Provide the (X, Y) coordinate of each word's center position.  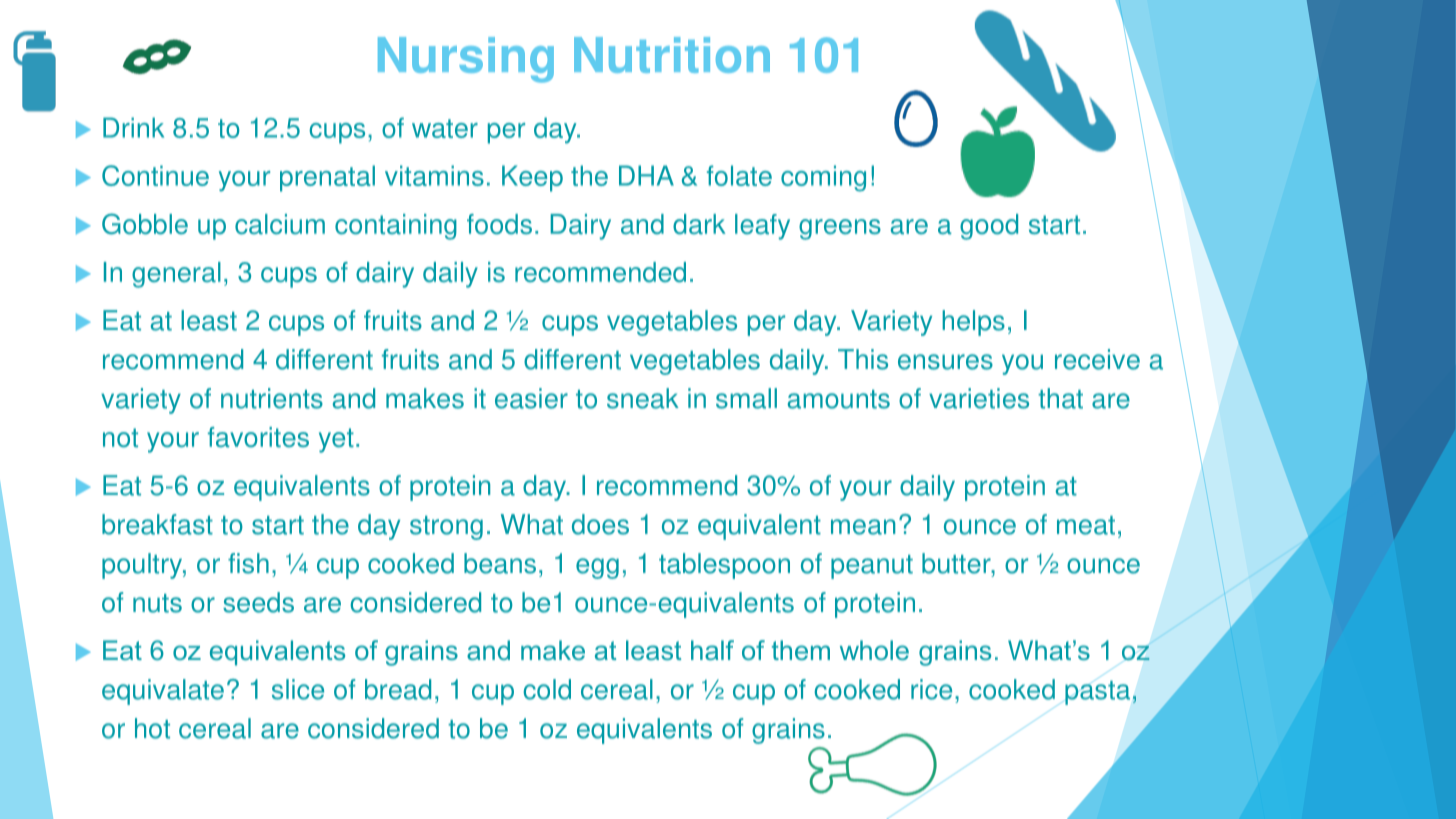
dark (699, 224)
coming (823, 178)
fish (248, 563)
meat (1086, 525)
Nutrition (672, 55)
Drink (133, 127)
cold (547, 689)
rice (931, 689)
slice (298, 689)
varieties (979, 398)
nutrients (272, 398)
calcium (280, 224)
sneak (643, 398)
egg (597, 568)
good (989, 227)
